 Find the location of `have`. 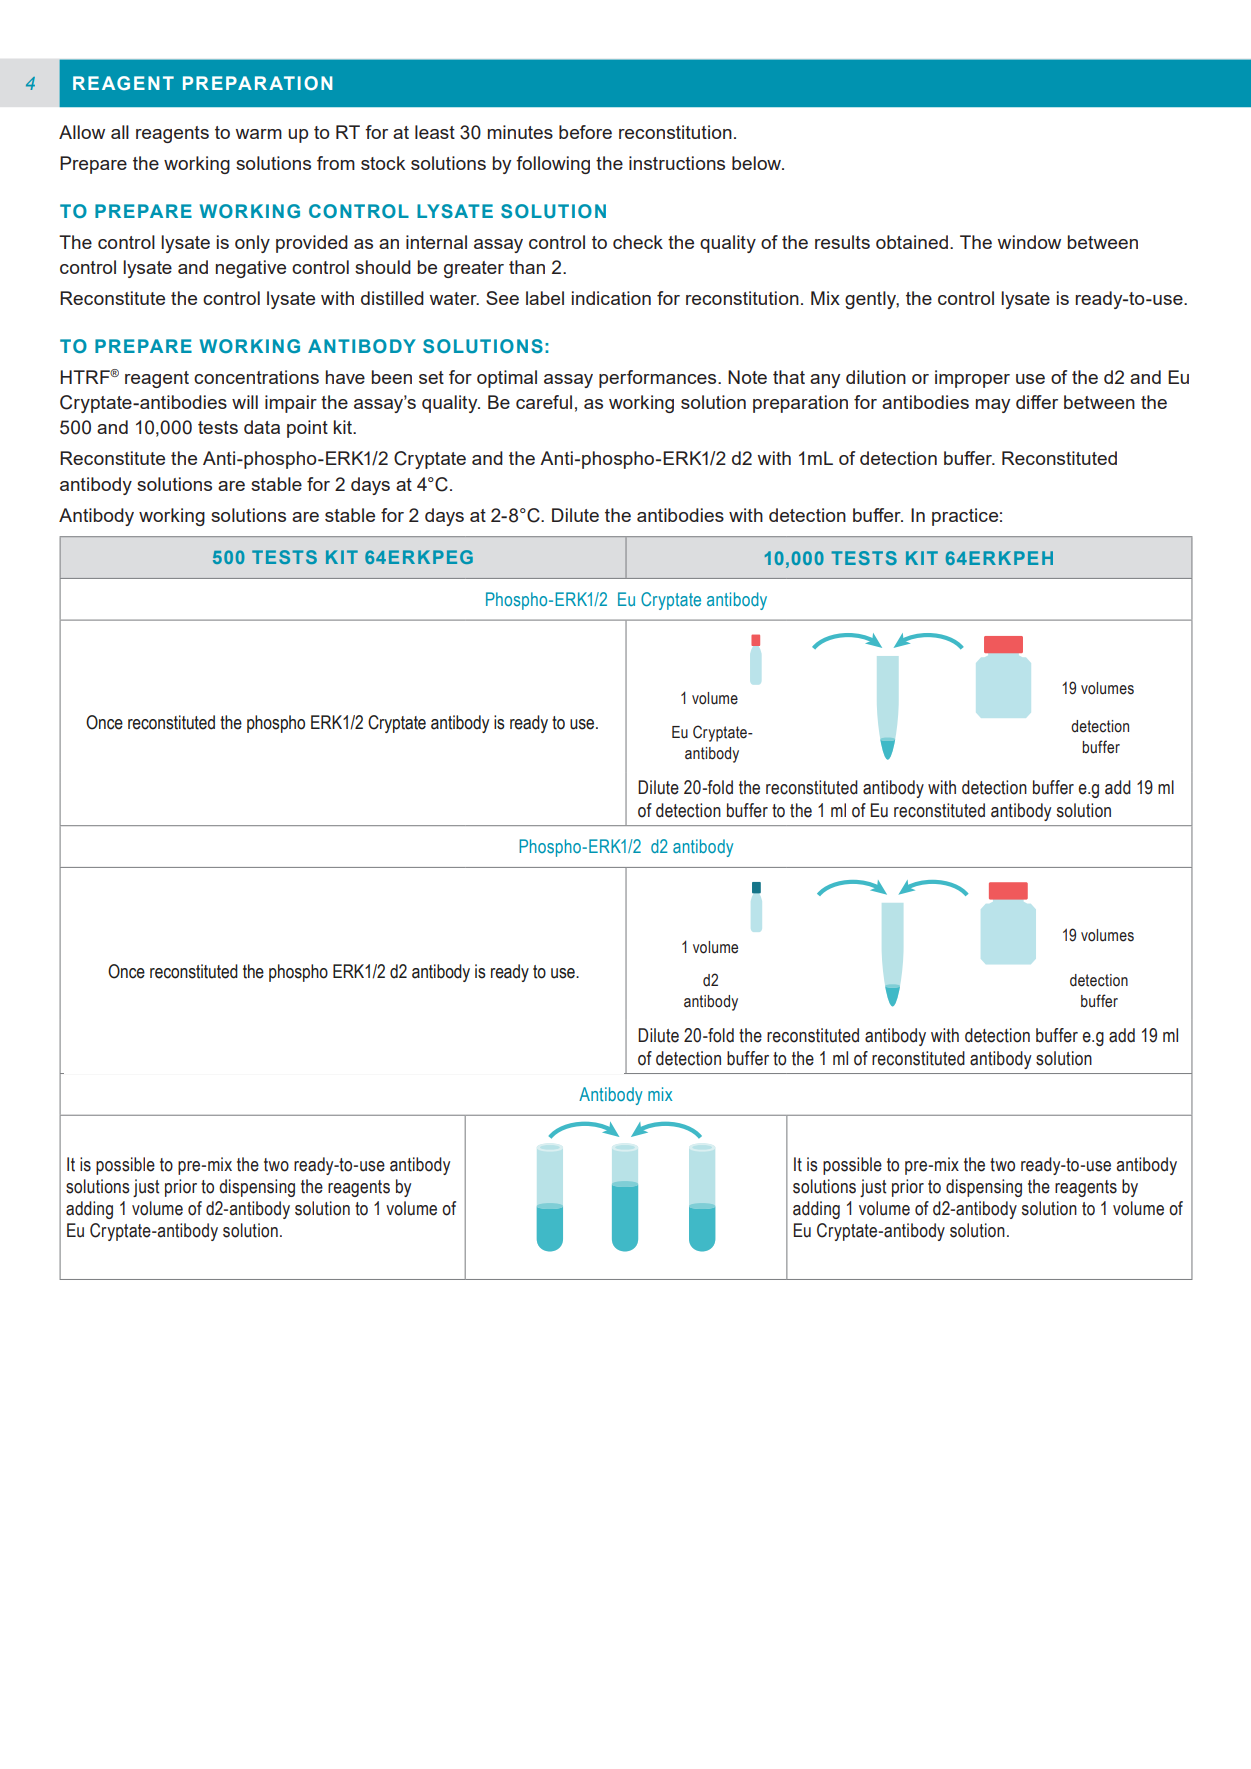

have is located at coordinates (345, 377).
